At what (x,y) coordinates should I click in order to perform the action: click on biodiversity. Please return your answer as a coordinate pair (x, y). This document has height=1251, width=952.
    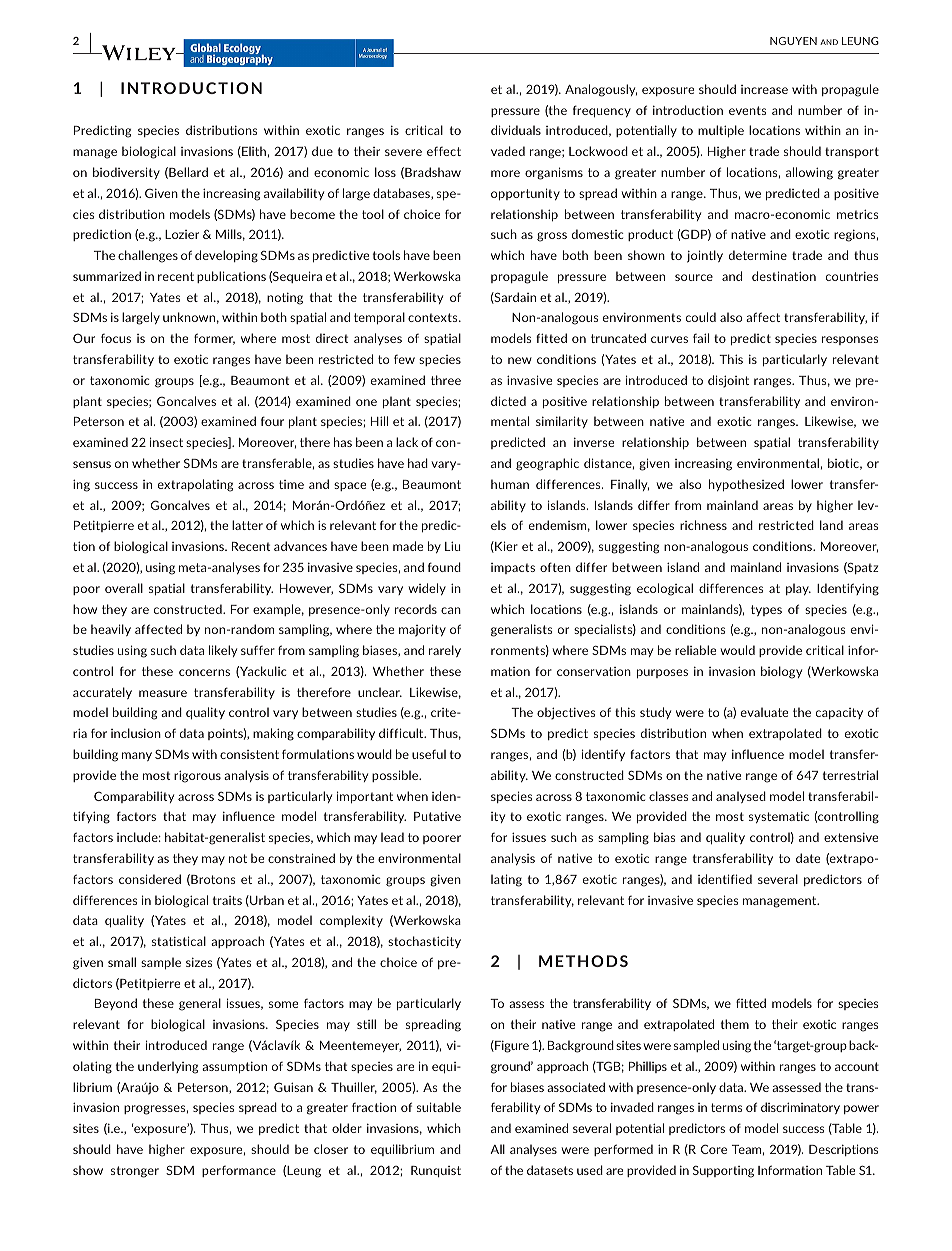
    Looking at the image, I should click on (126, 173).
